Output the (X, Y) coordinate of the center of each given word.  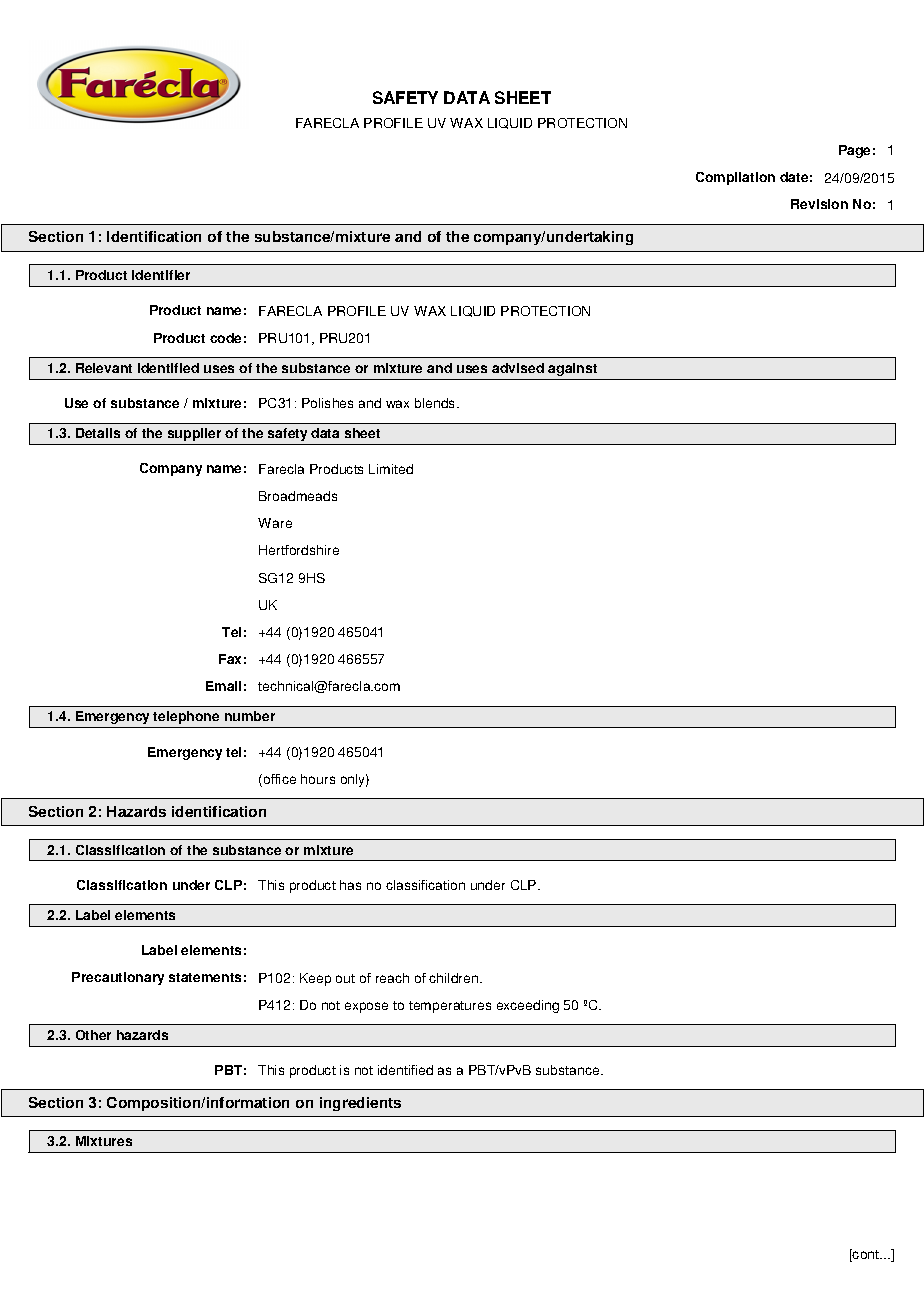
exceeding (528, 1006)
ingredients (360, 1104)
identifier (161, 275)
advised (518, 368)
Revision (819, 204)
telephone (186, 717)
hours (318, 779)
